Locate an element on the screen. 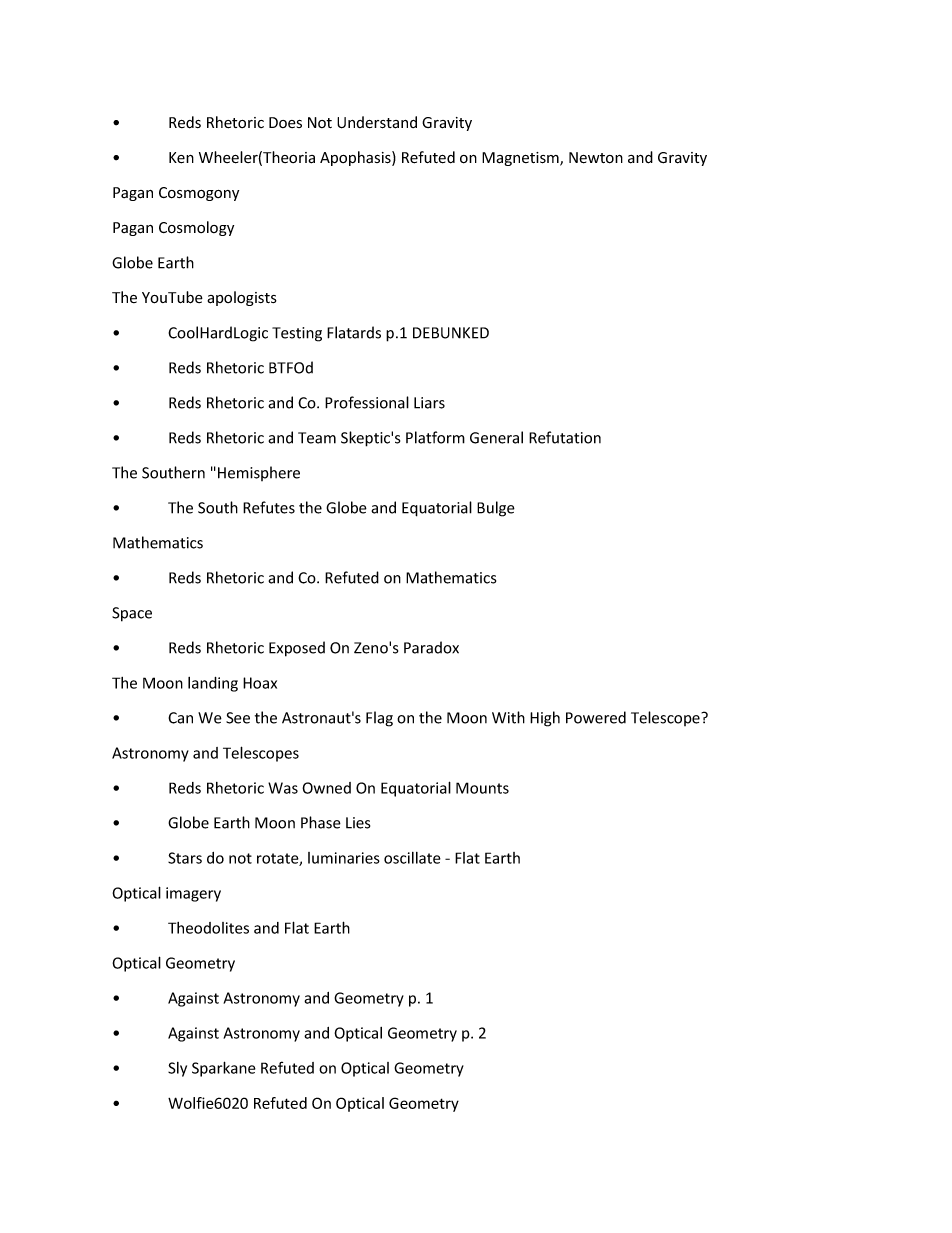 The height and width of the screenshot is (1233, 952). Bulge is located at coordinates (496, 509).
